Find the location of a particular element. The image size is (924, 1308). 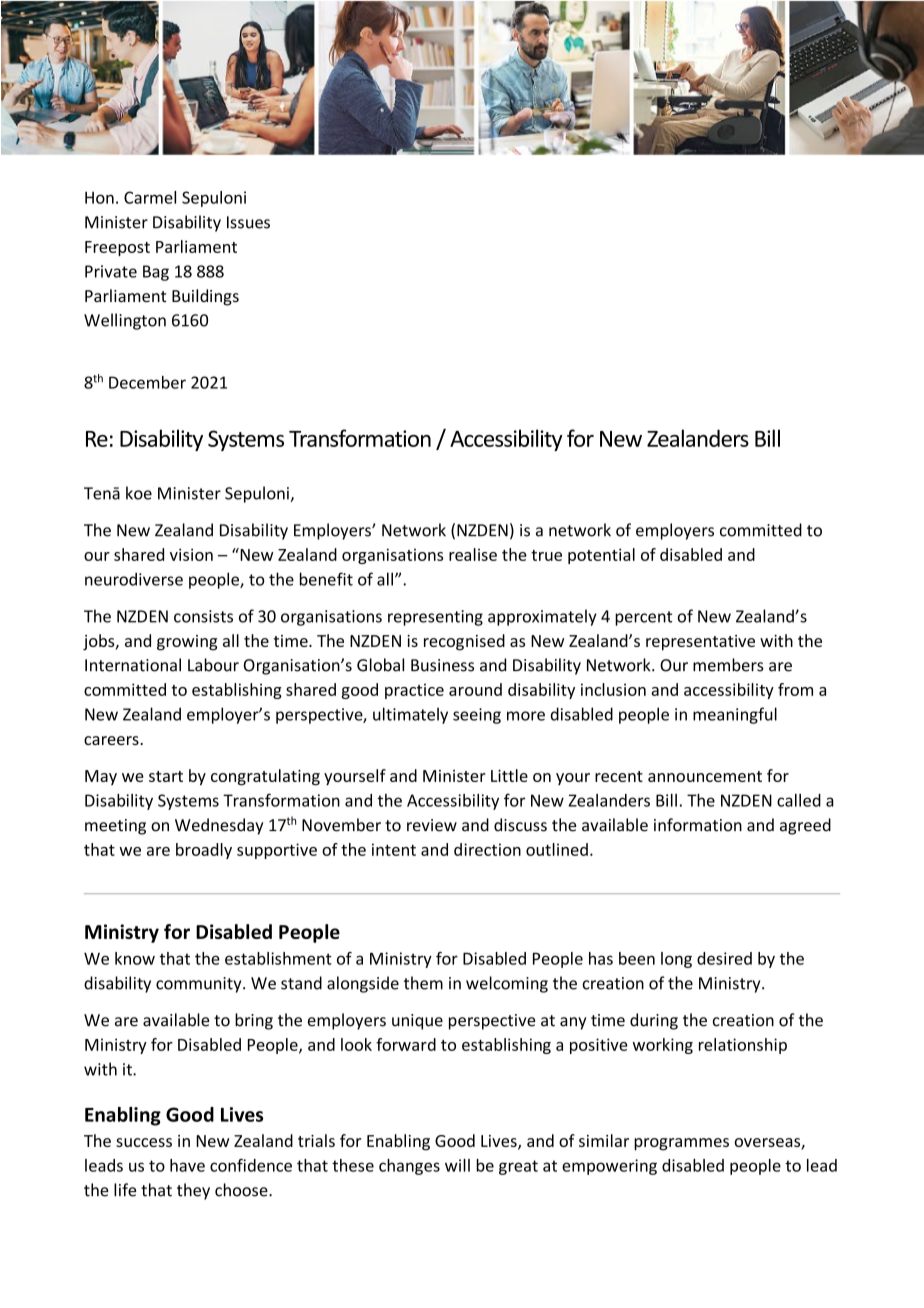

potential is located at coordinates (601, 556).
